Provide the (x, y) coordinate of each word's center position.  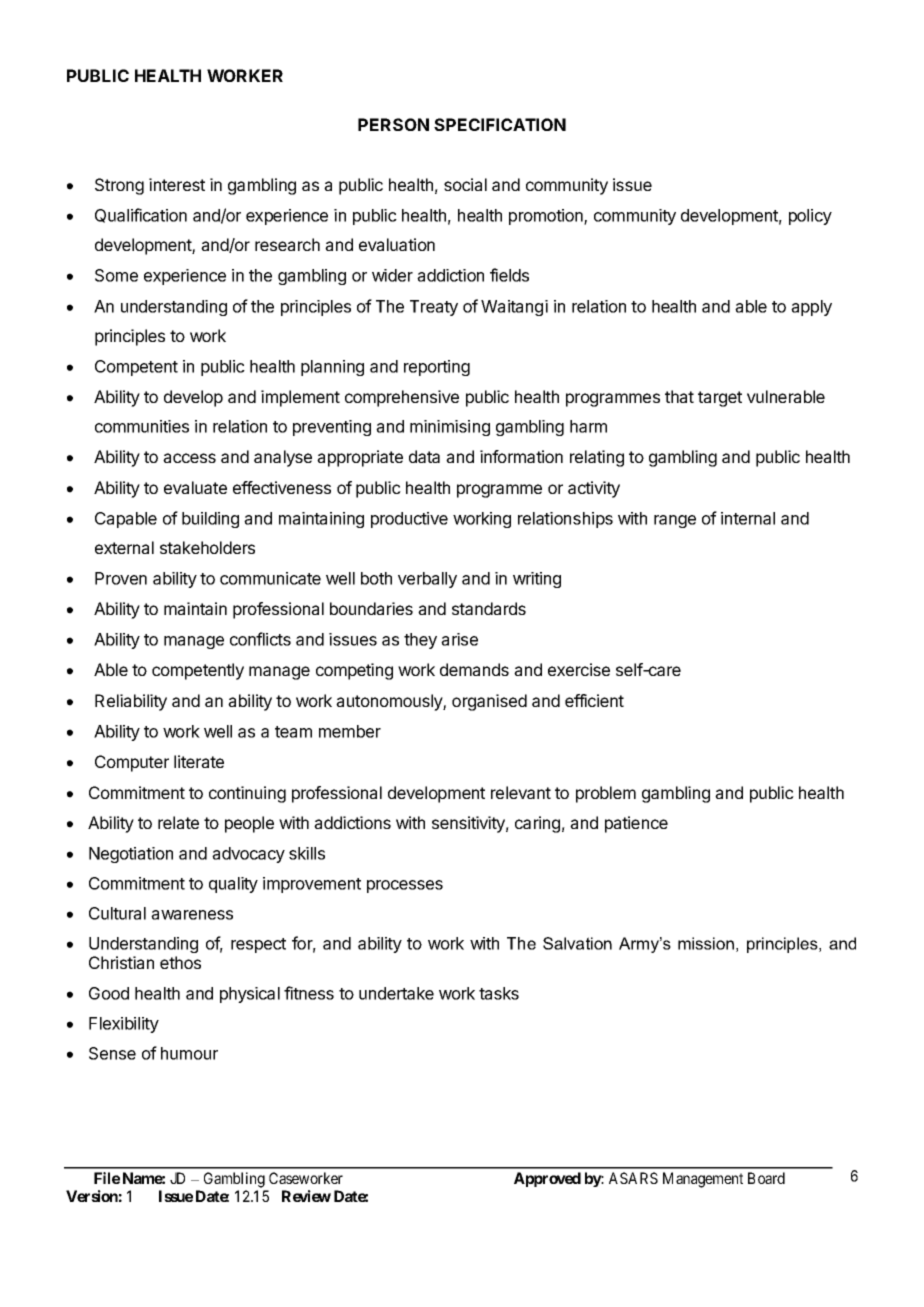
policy (810, 217)
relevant (521, 792)
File (107, 1178)
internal (748, 518)
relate (178, 822)
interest (177, 184)
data (424, 456)
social (465, 184)
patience (636, 824)
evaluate (195, 487)
